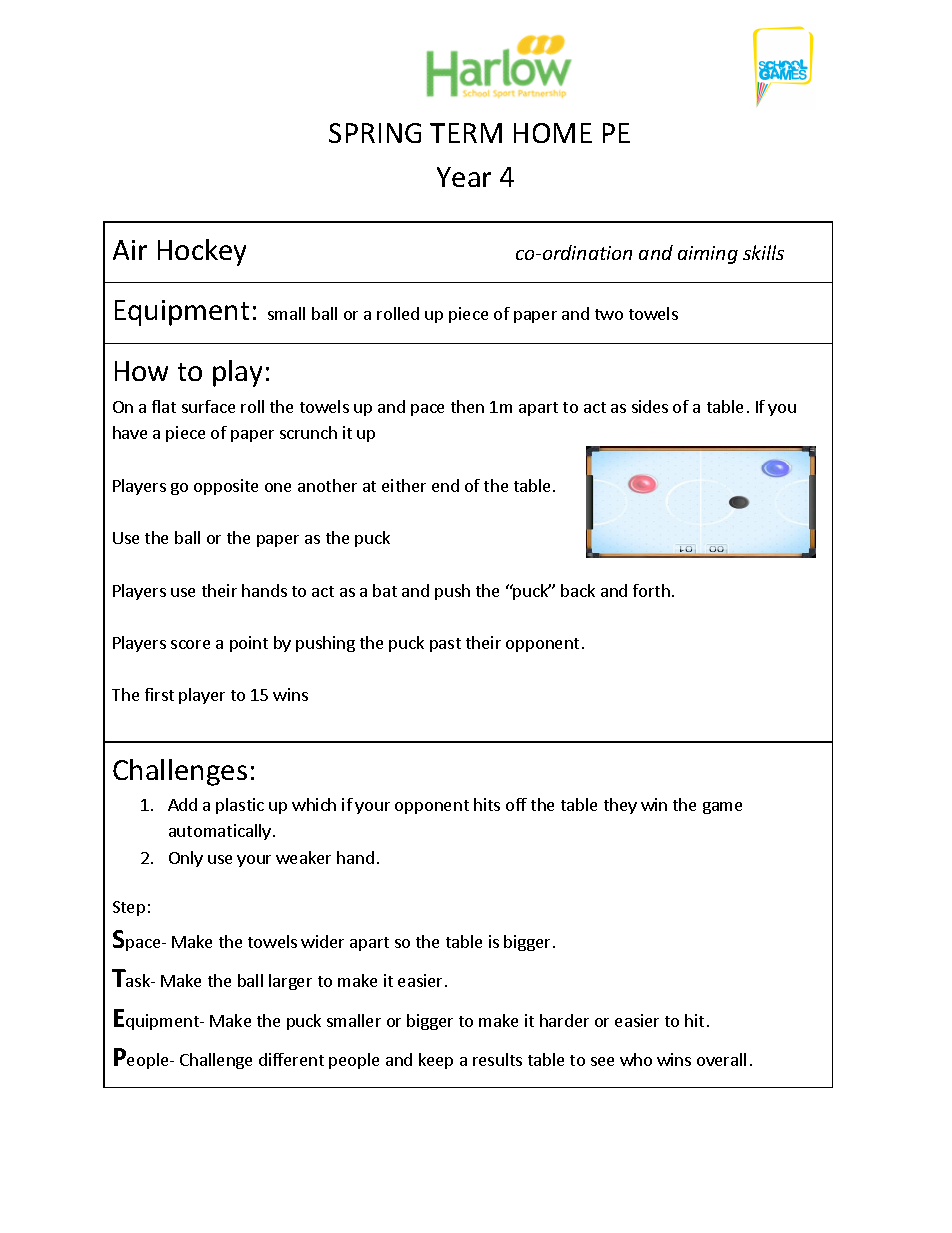 This screenshot has width=952, height=1233. What do you see at coordinates (159, 694) in the screenshot?
I see `first` at bounding box center [159, 694].
